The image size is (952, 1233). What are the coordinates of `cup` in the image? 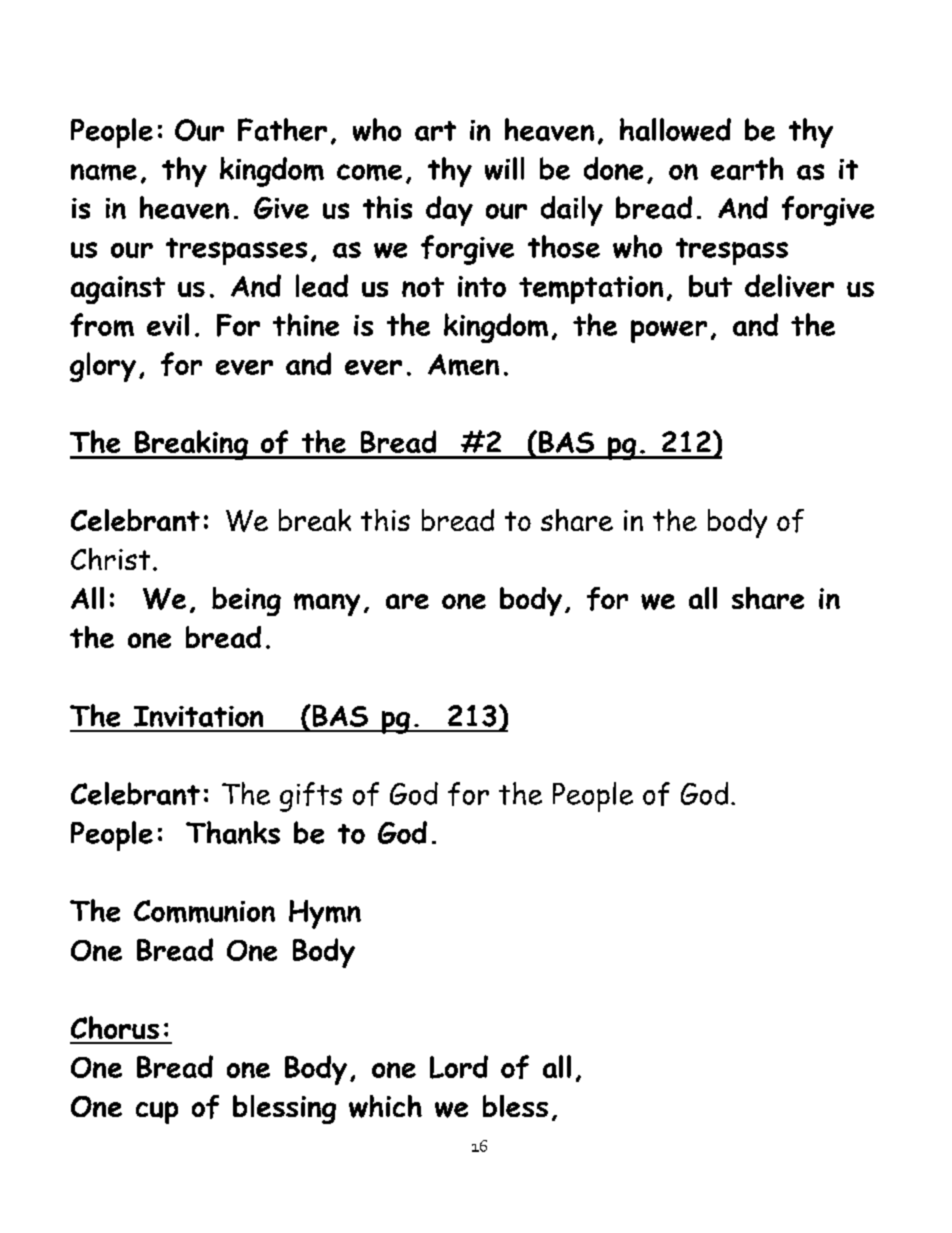 It's located at (157, 1112).
